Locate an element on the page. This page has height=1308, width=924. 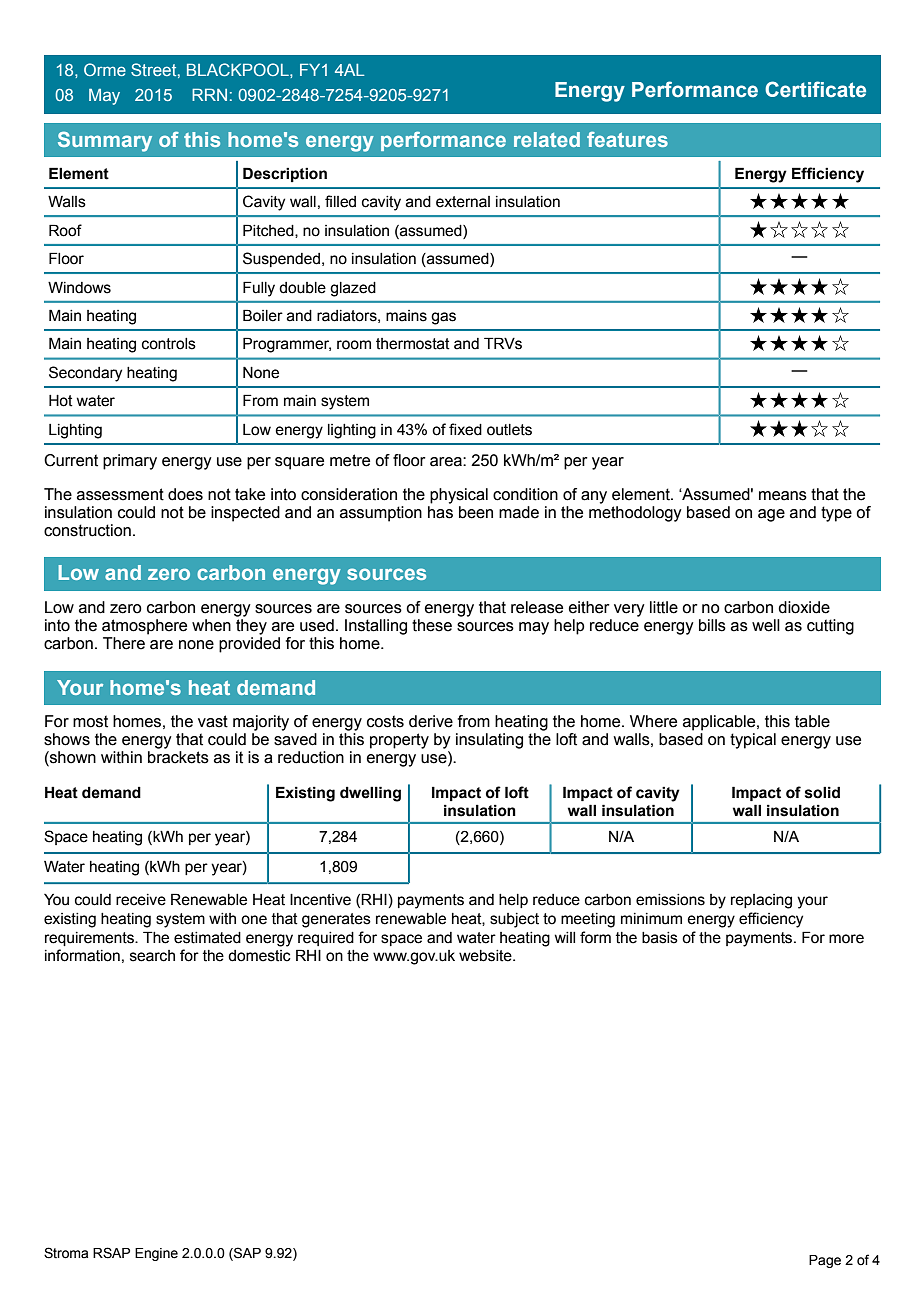
related is located at coordinates (547, 139).
